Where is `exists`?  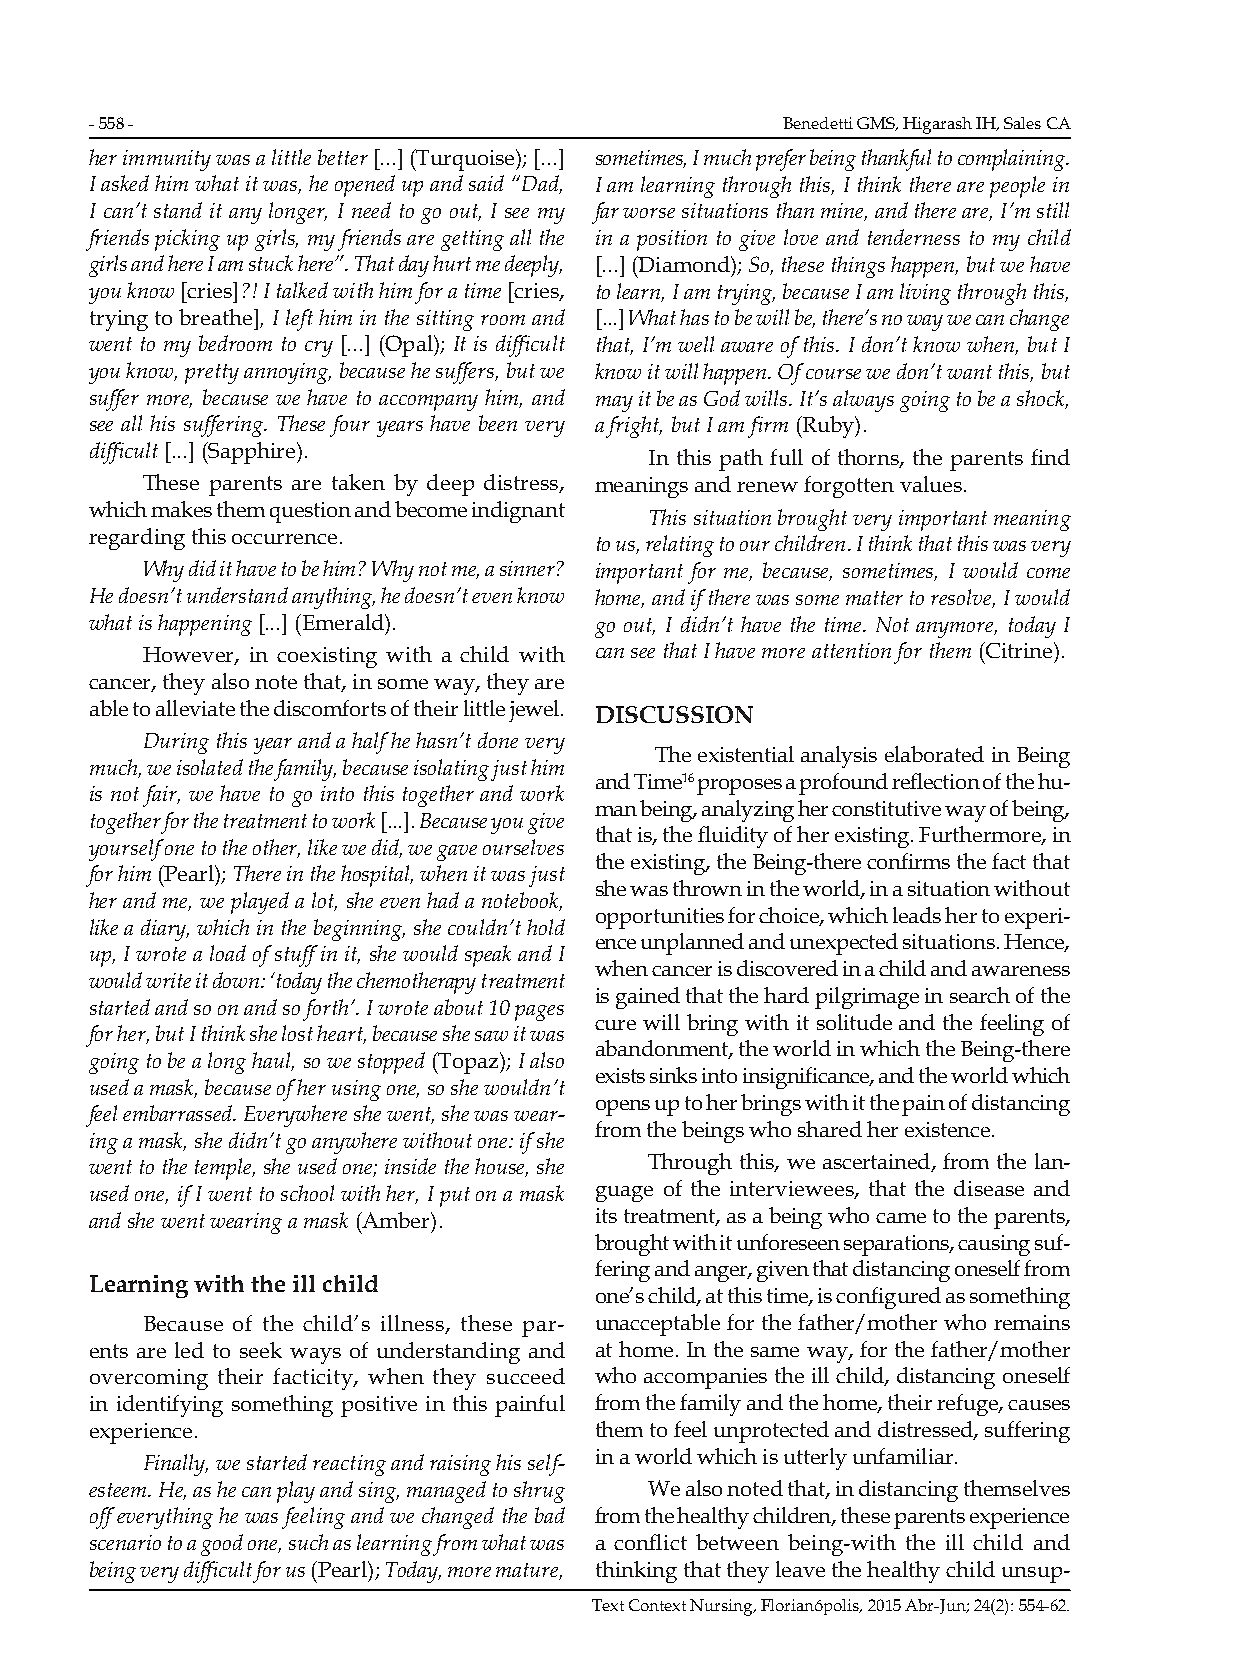 exists is located at coordinates (620, 1075).
